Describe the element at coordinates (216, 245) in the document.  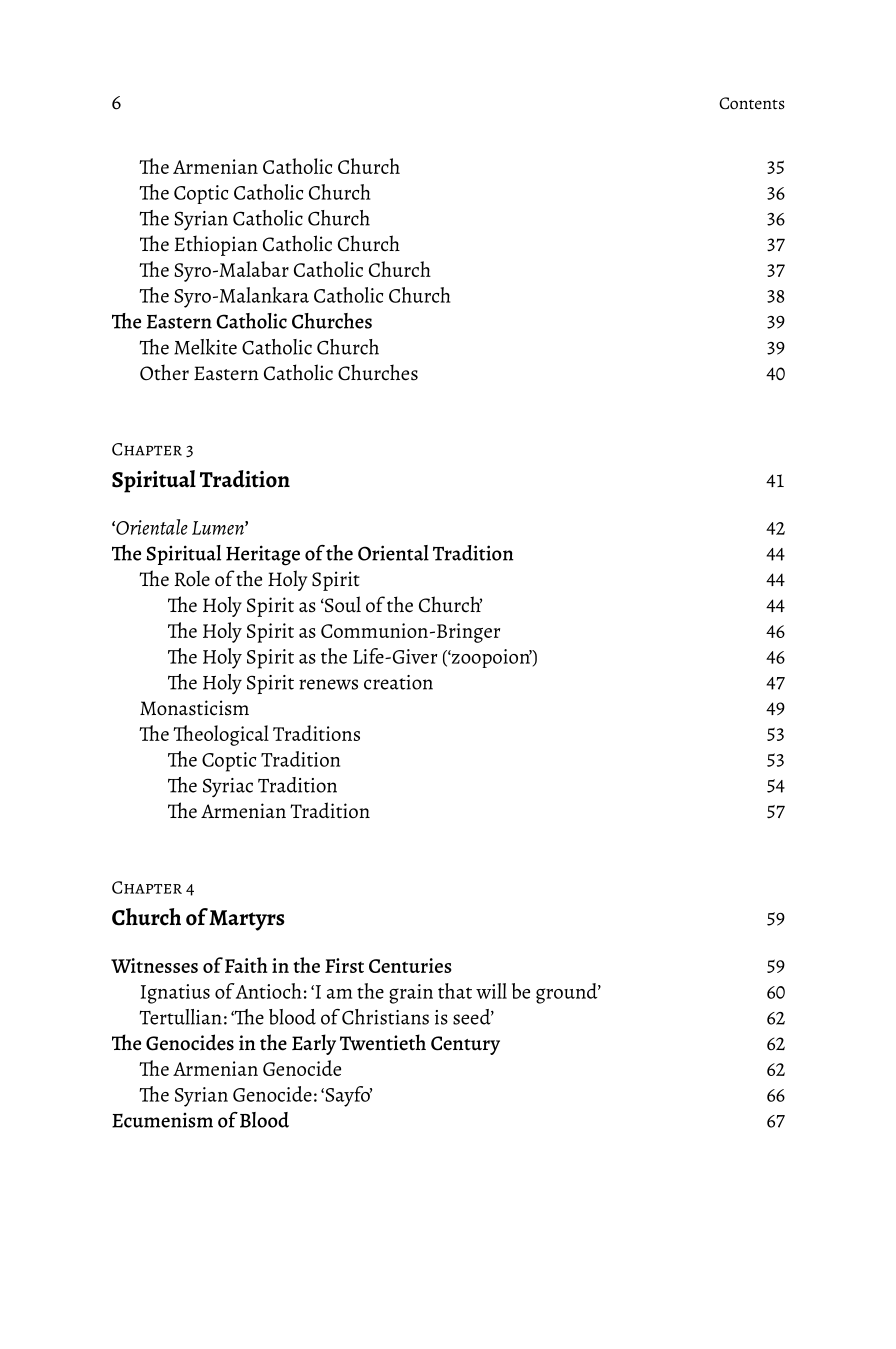
I see `Ethiopian` at that location.
